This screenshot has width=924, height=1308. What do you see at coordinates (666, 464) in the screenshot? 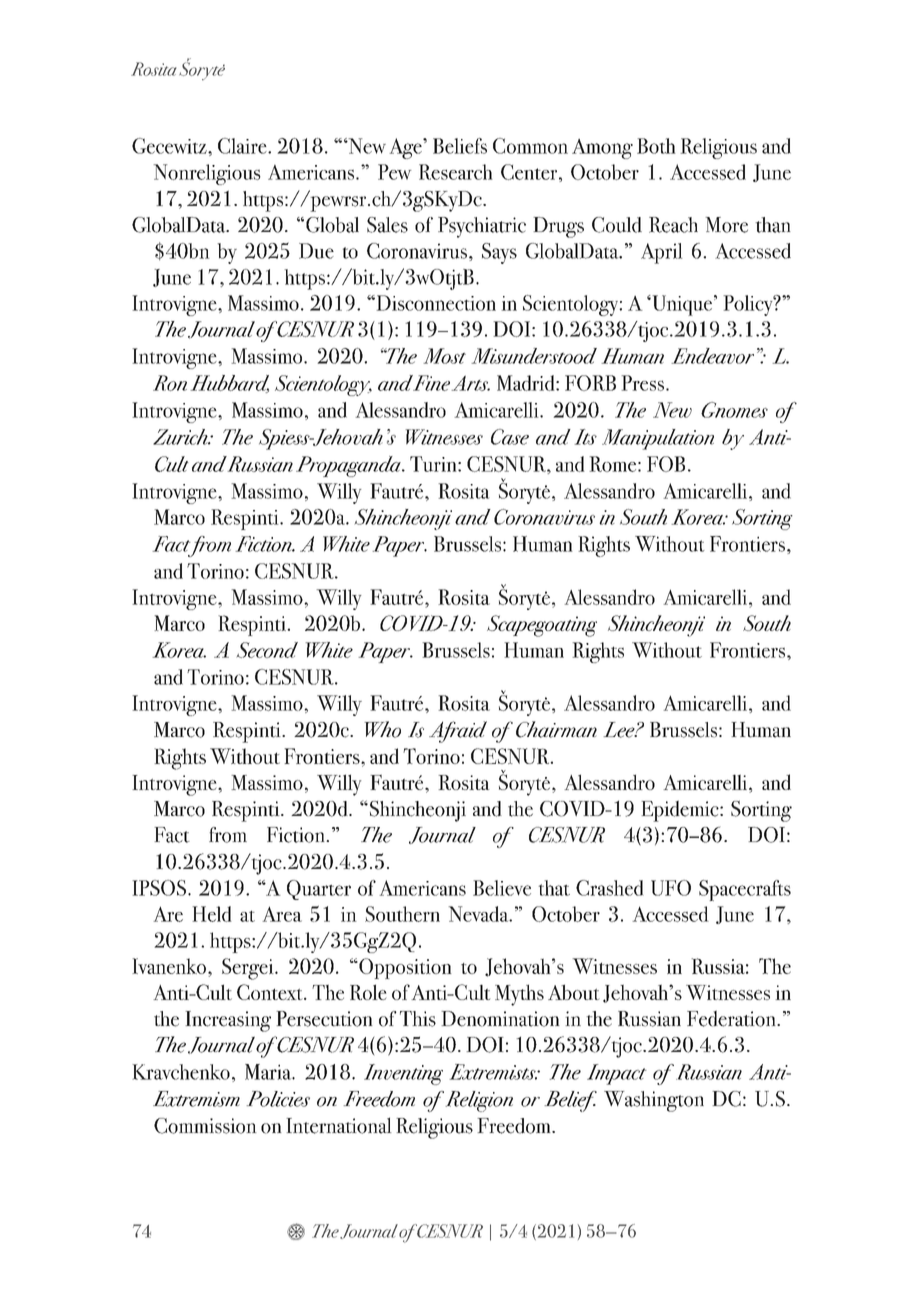
I see `FOB` at bounding box center [666, 464].
